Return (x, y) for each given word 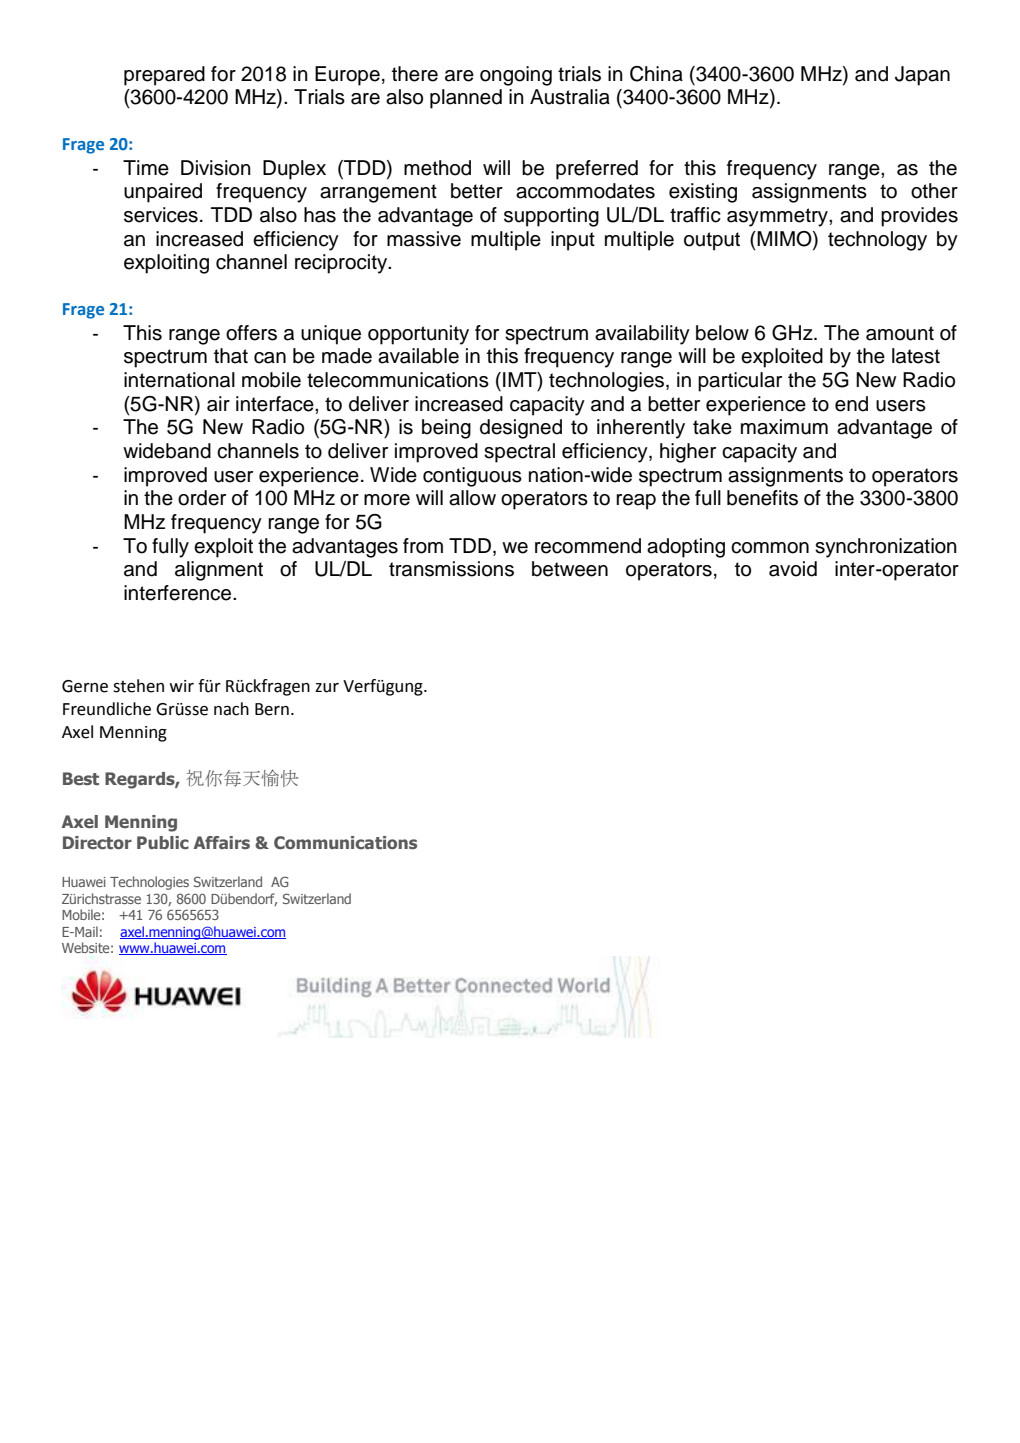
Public (163, 842)
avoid (793, 569)
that (231, 356)
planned (466, 99)
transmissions (451, 569)
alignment (219, 571)
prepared (164, 76)
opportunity (418, 335)
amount (900, 333)
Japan (922, 76)
